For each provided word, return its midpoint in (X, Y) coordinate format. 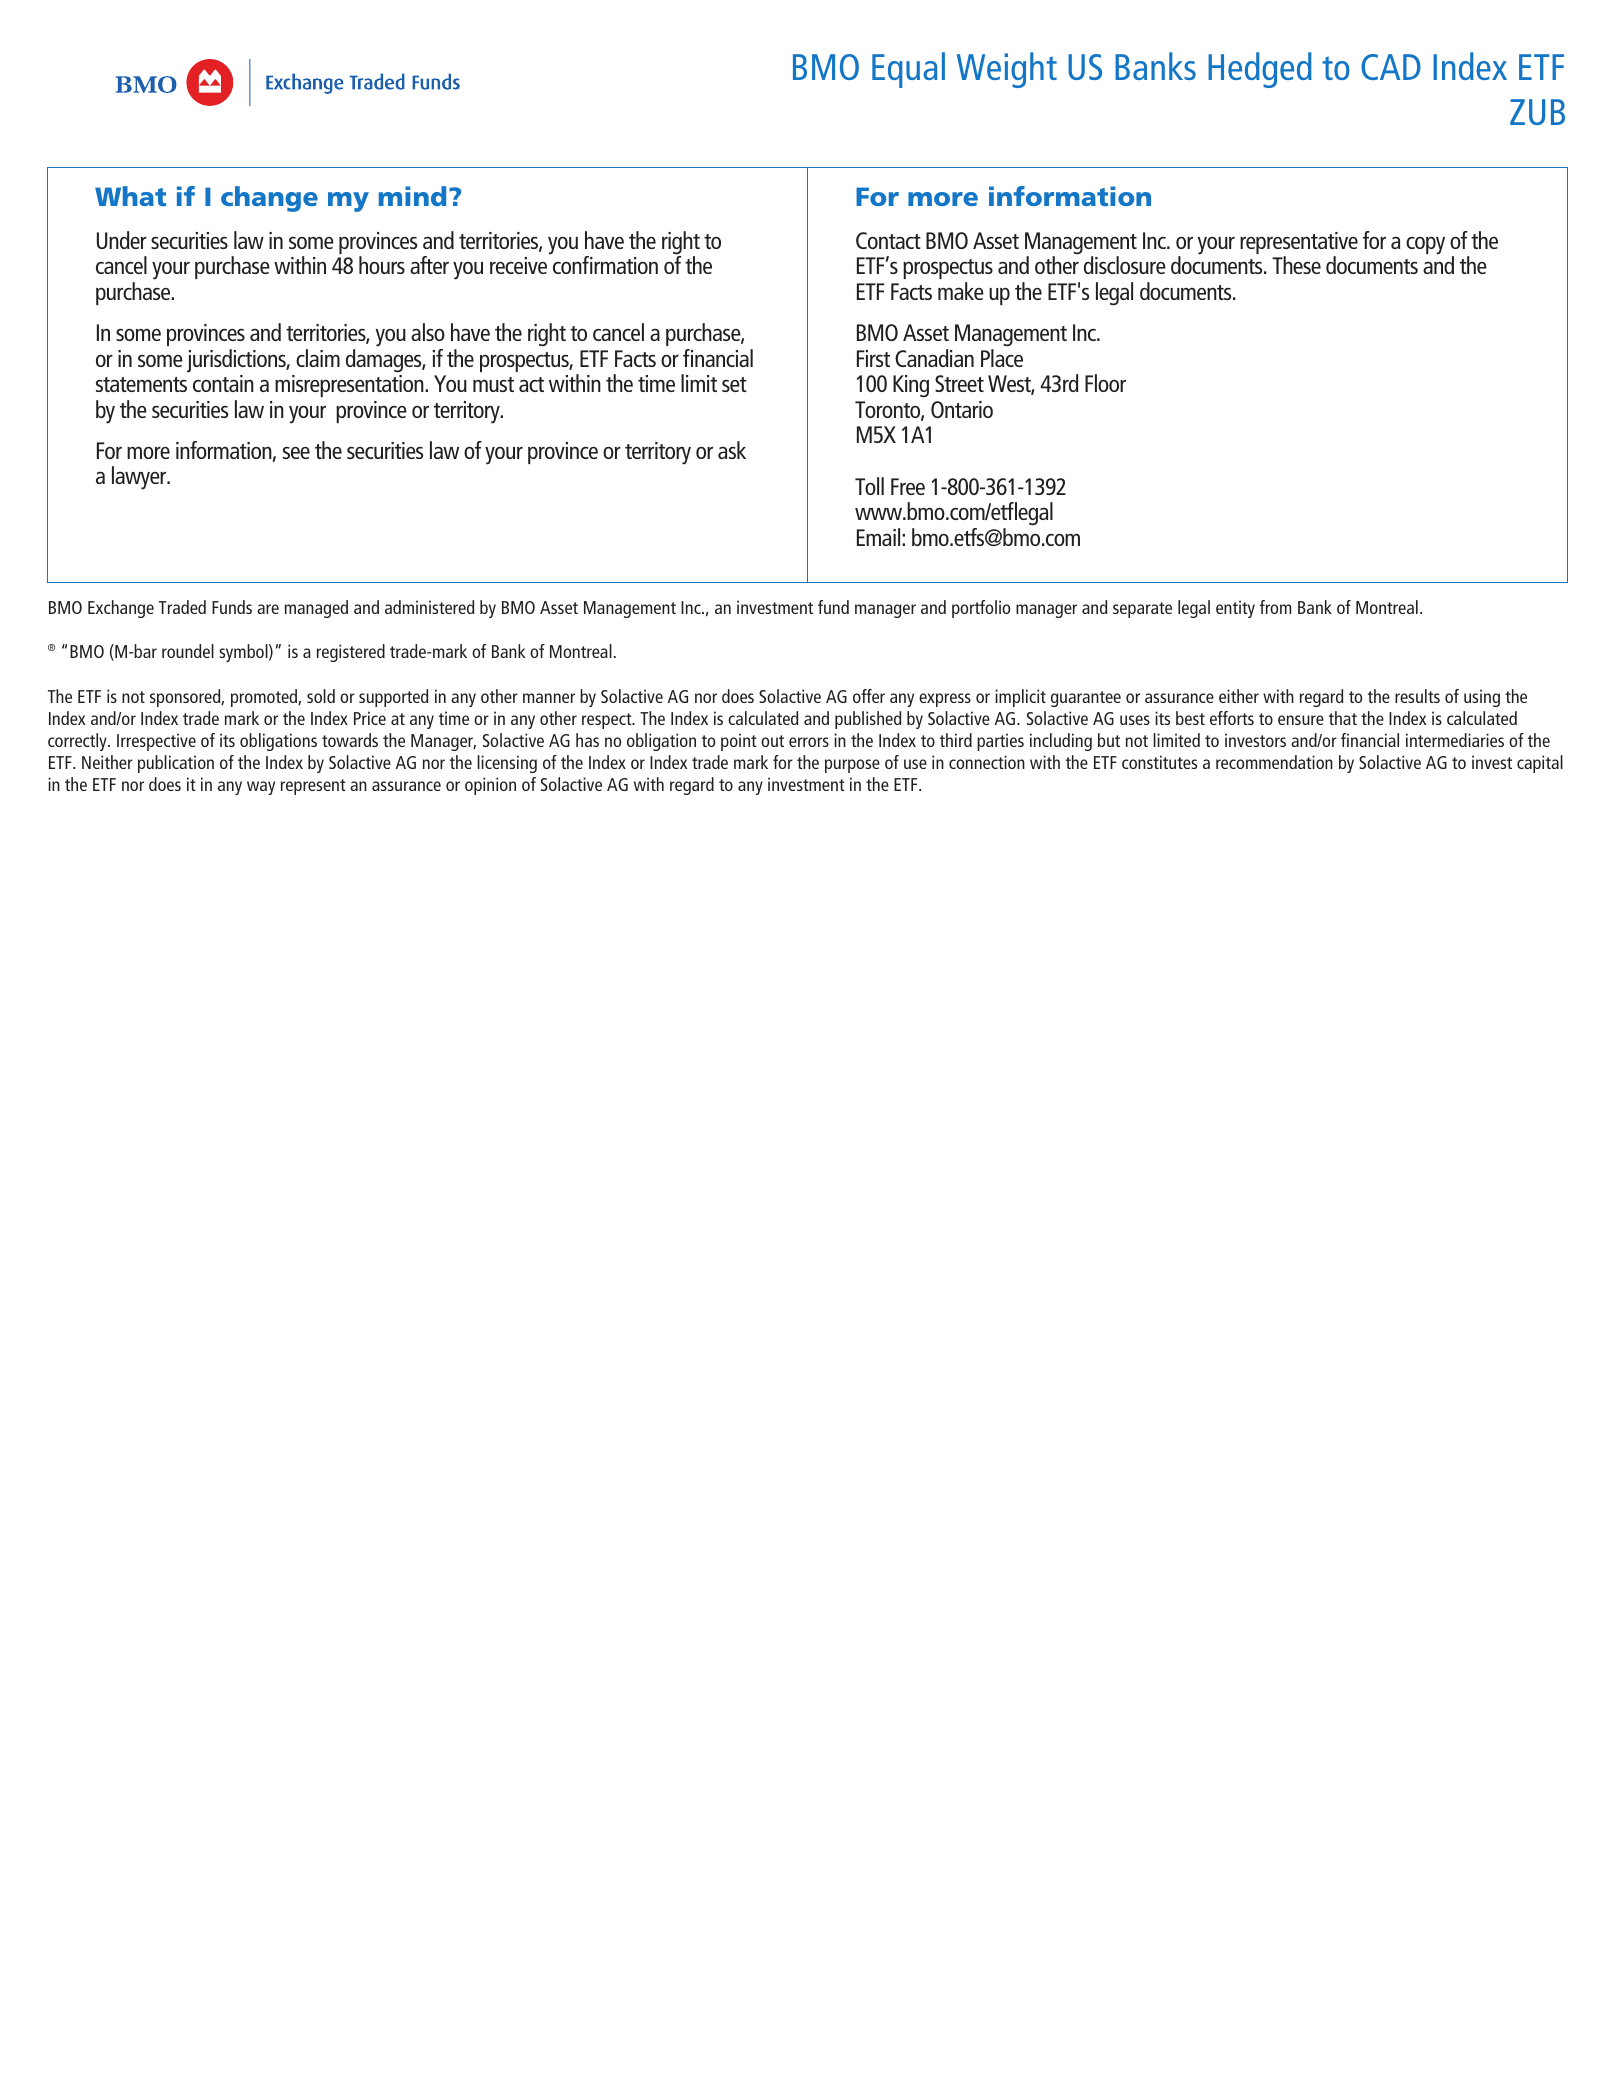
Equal (908, 70)
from (1275, 607)
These (1296, 265)
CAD (1391, 67)
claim (318, 358)
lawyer (140, 478)
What (130, 196)
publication (176, 764)
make (961, 291)
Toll (869, 486)
